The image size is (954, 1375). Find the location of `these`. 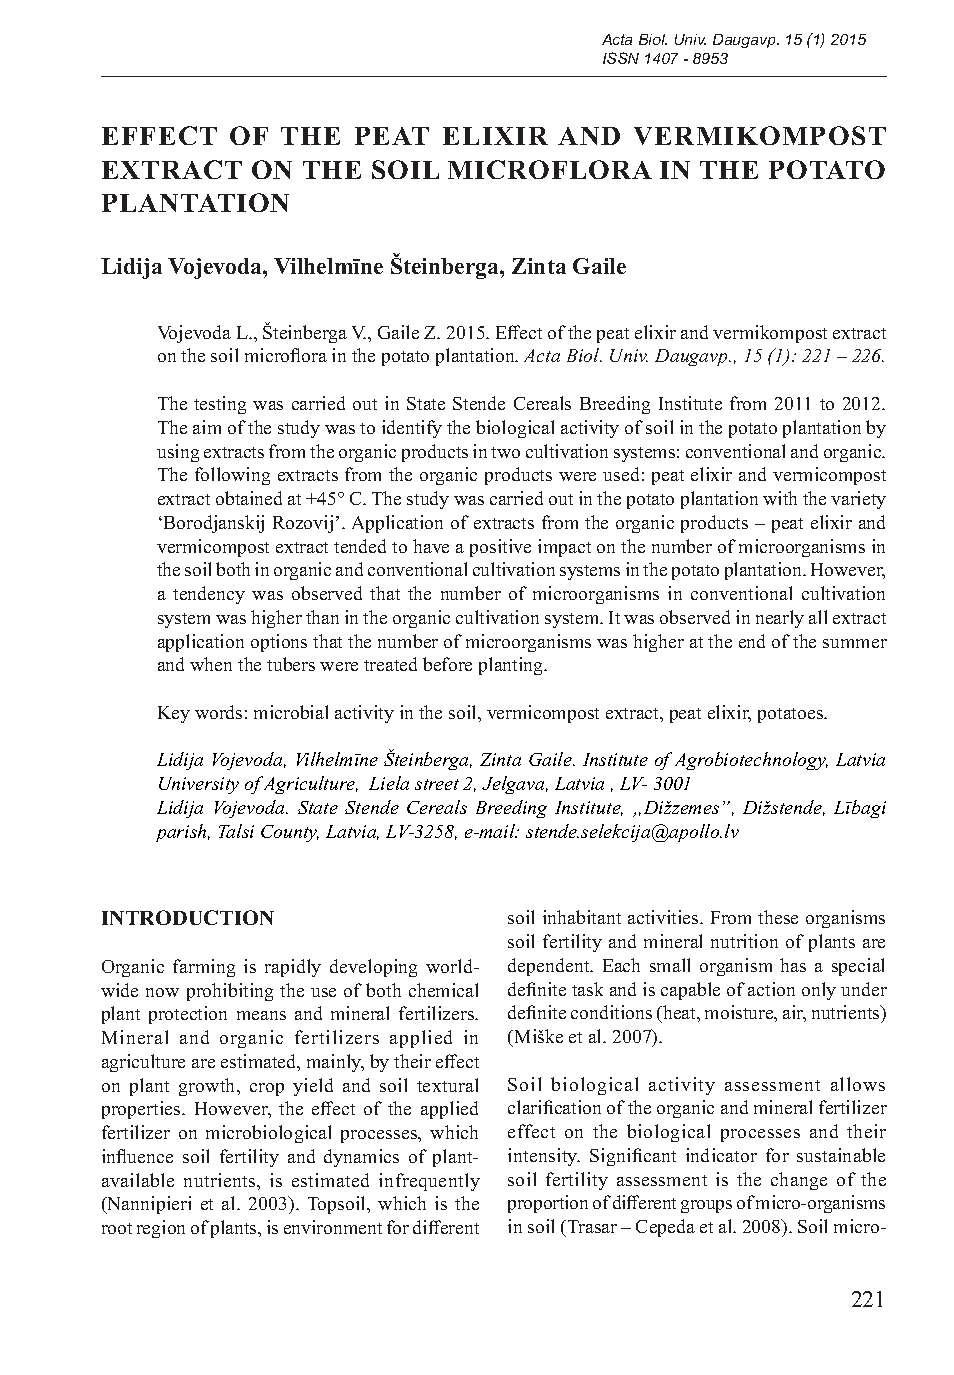

these is located at coordinates (778, 917).
